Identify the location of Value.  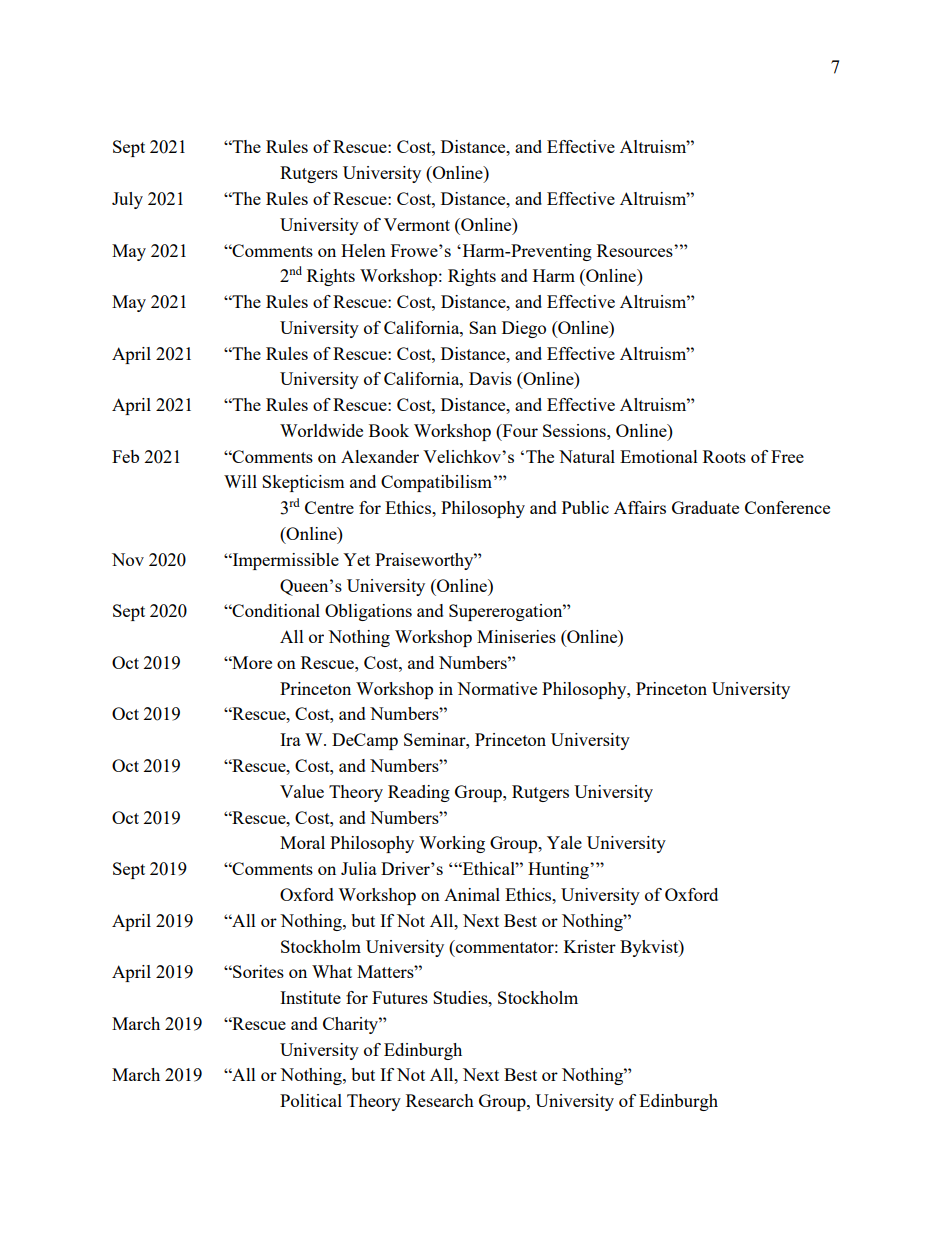
(302, 791).
